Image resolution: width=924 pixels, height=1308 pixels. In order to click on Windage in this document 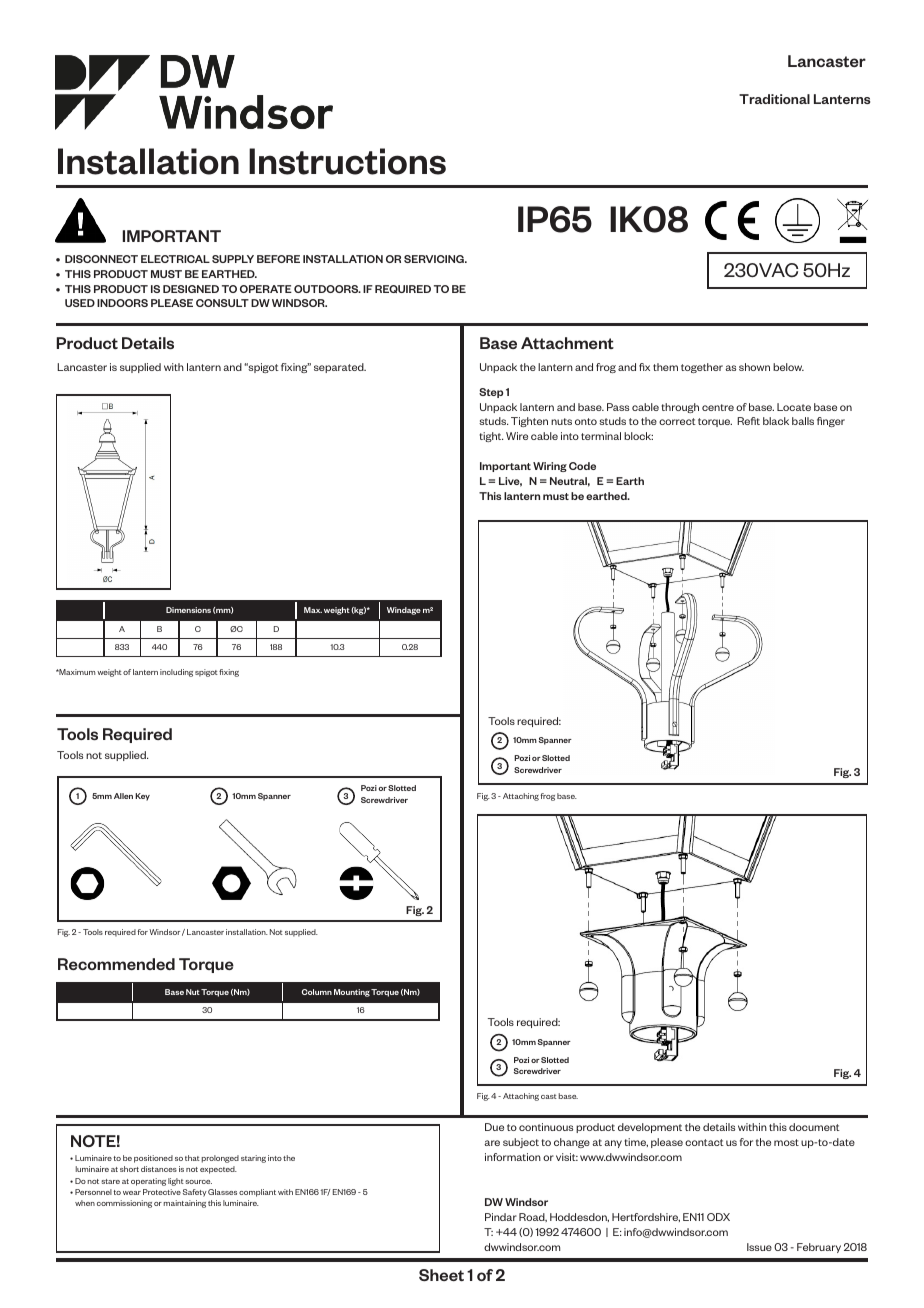, I will do `click(404, 611)`.
